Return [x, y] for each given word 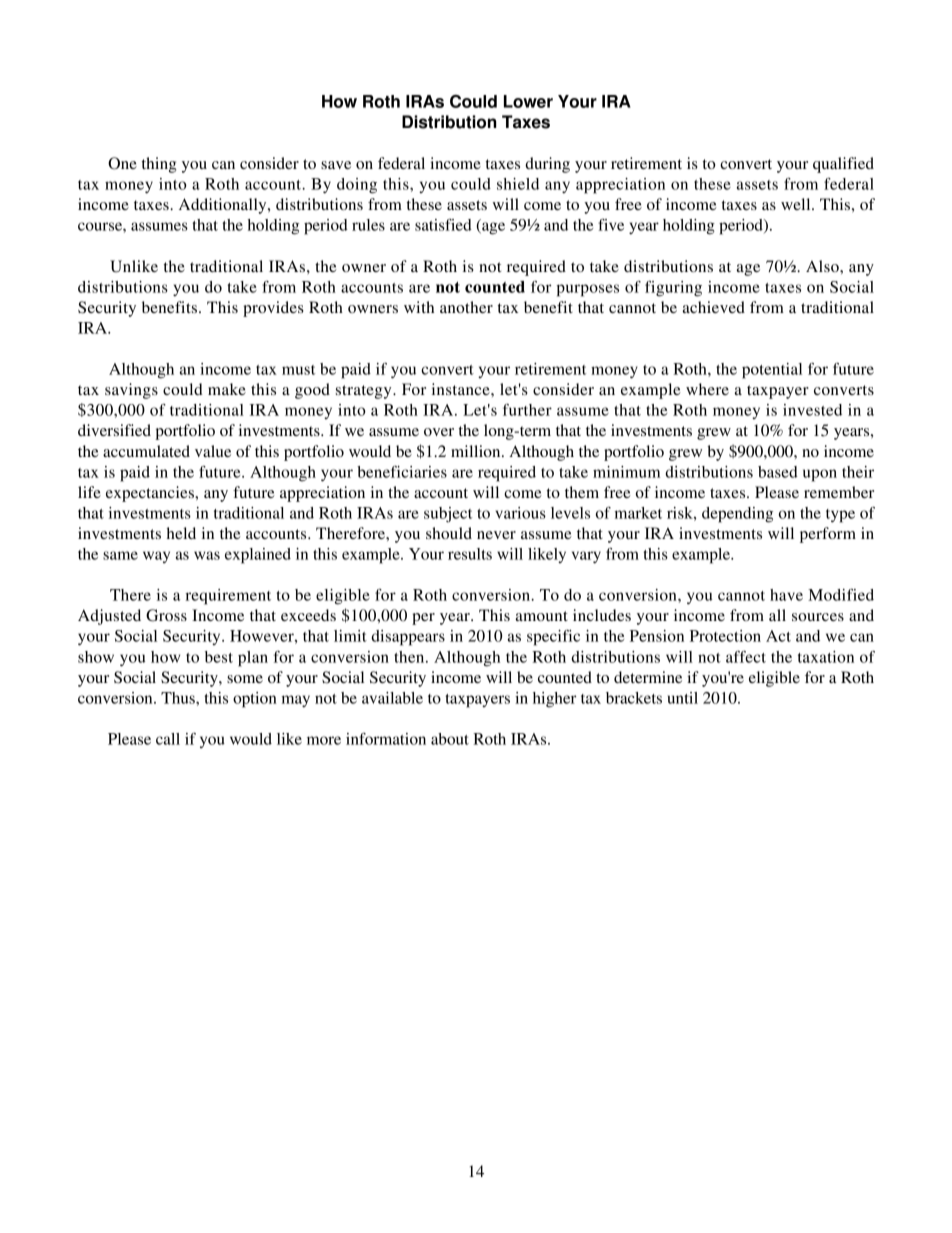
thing [159, 165]
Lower [528, 101]
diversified [114, 430]
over [439, 432]
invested [812, 410]
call [168, 739]
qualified [843, 165]
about [450, 739]
